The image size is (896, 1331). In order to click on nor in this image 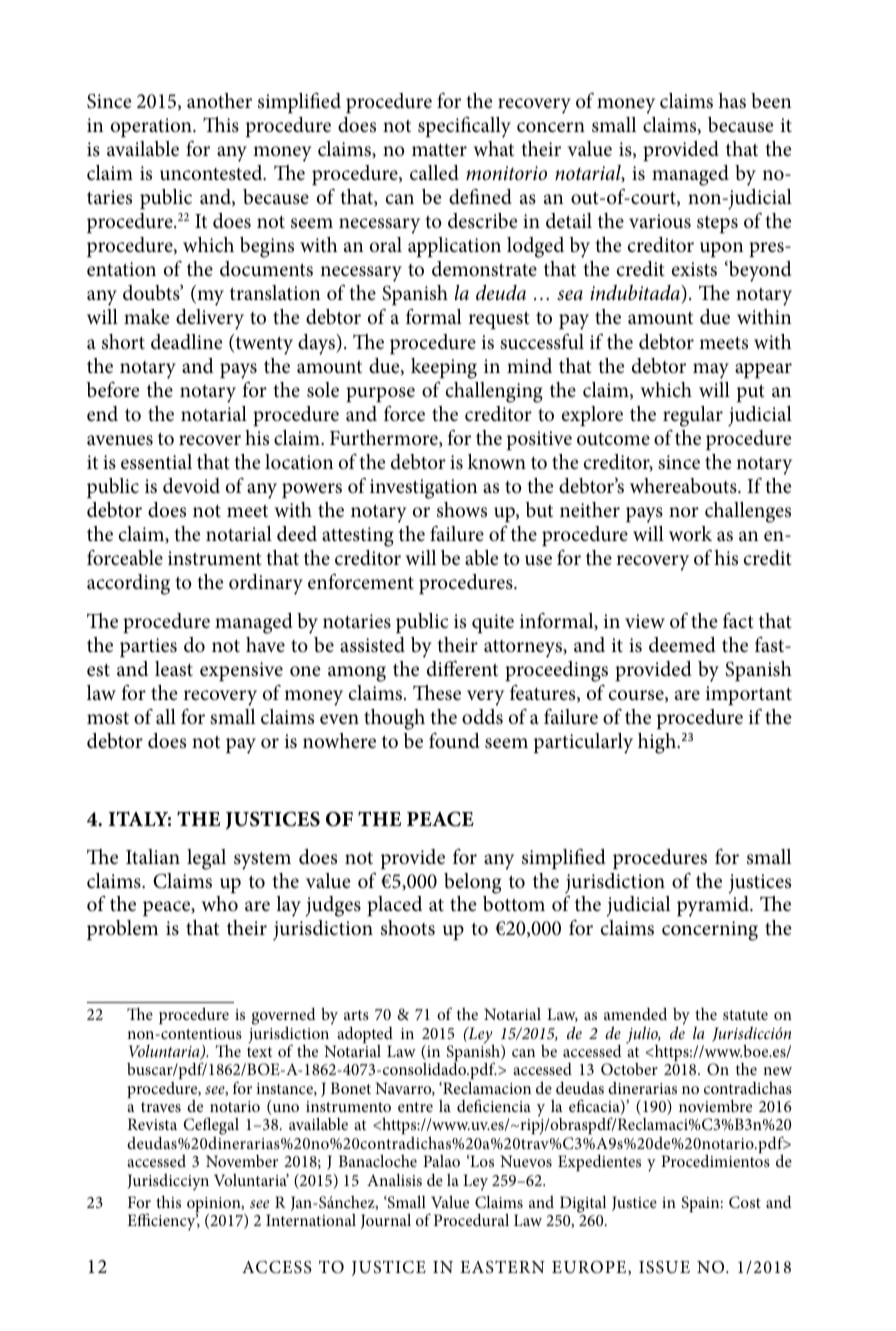, I will do `click(684, 512)`.
